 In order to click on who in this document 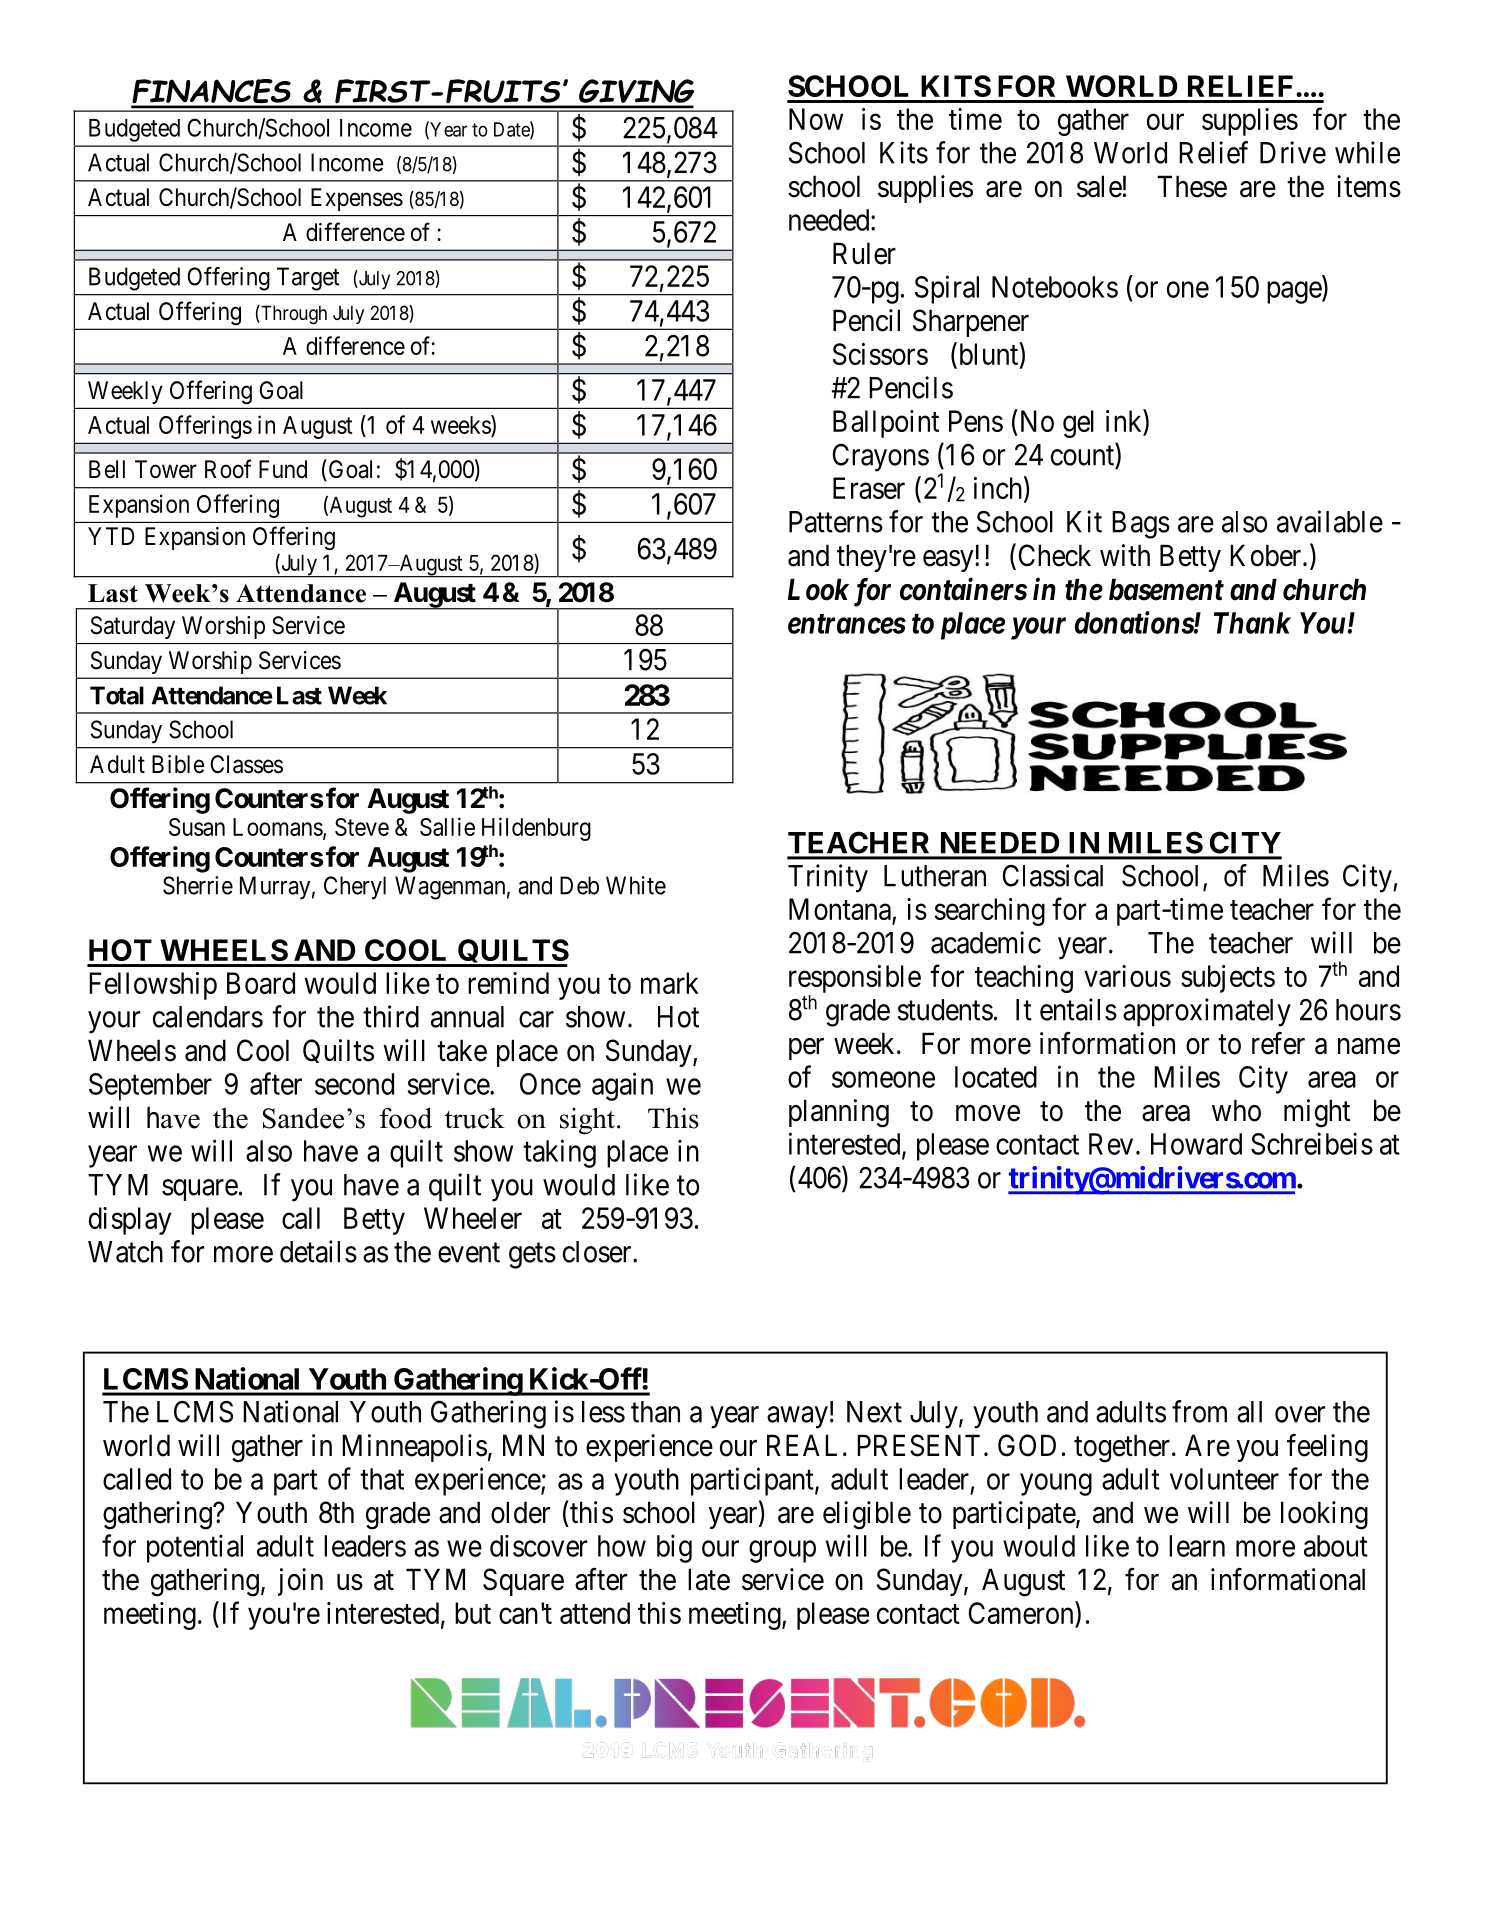, I will do `click(1236, 1110)`.
